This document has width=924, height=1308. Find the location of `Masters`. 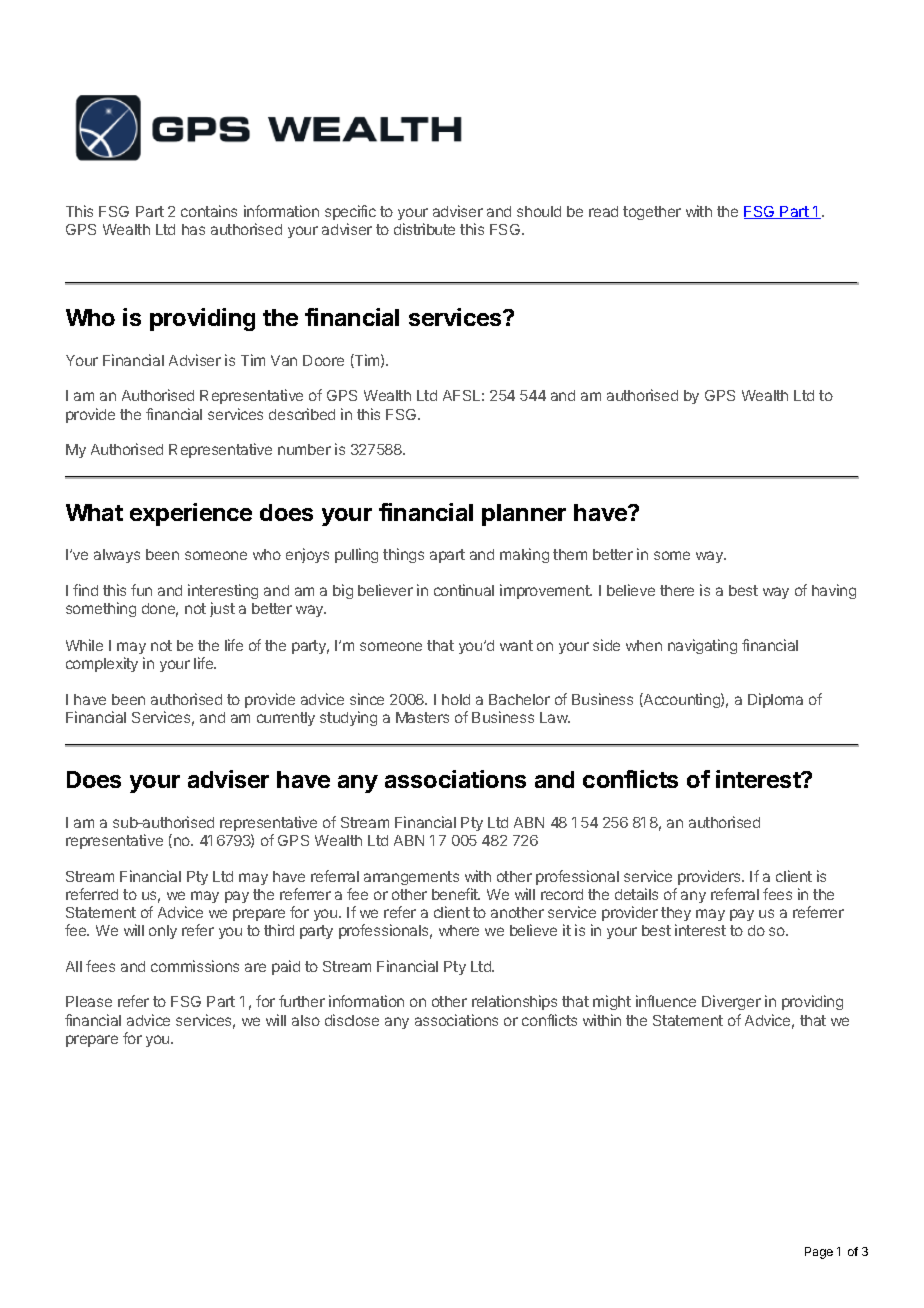

Masters is located at coordinates (422, 717).
